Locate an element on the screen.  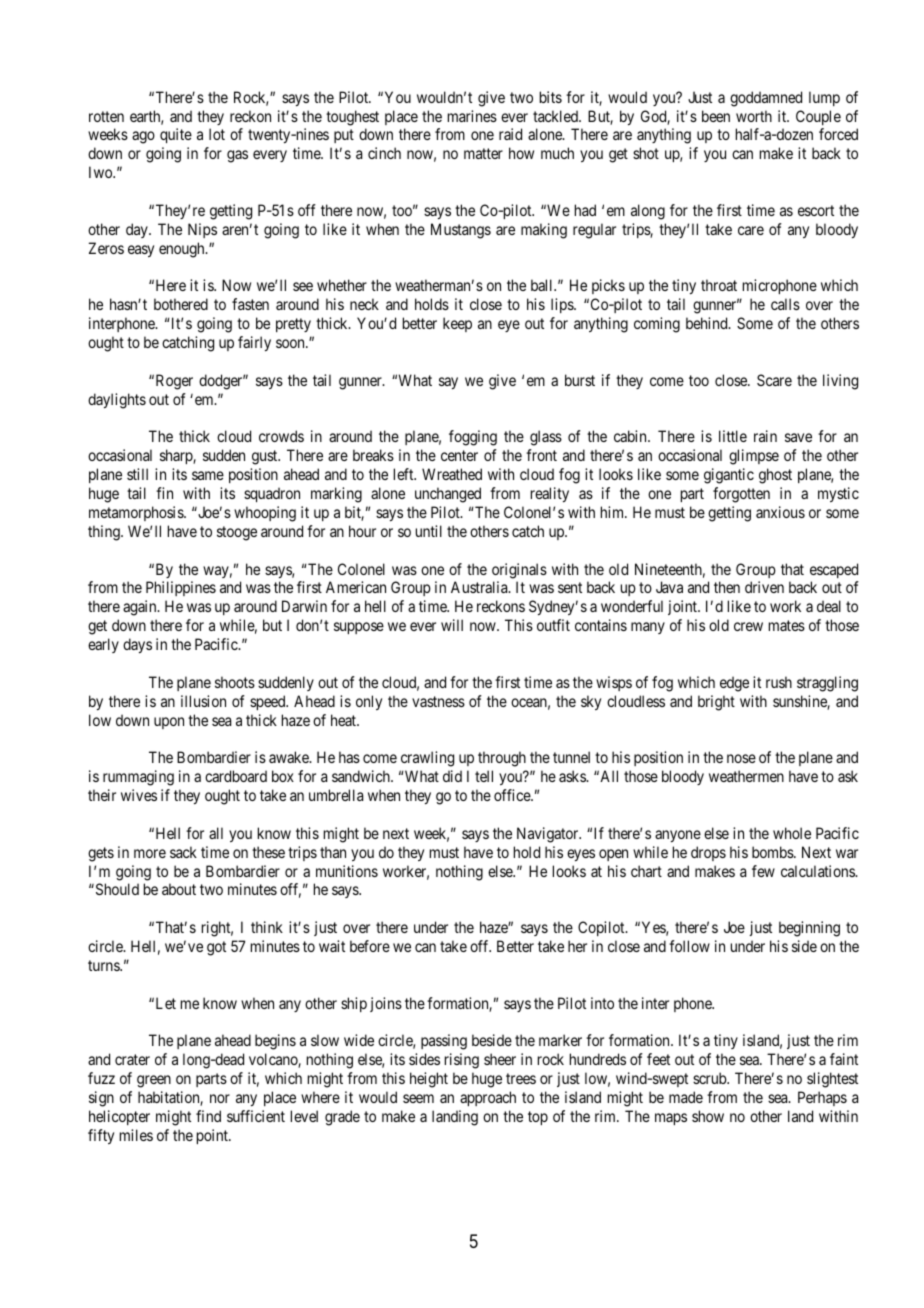
approach is located at coordinates (488, 1098).
